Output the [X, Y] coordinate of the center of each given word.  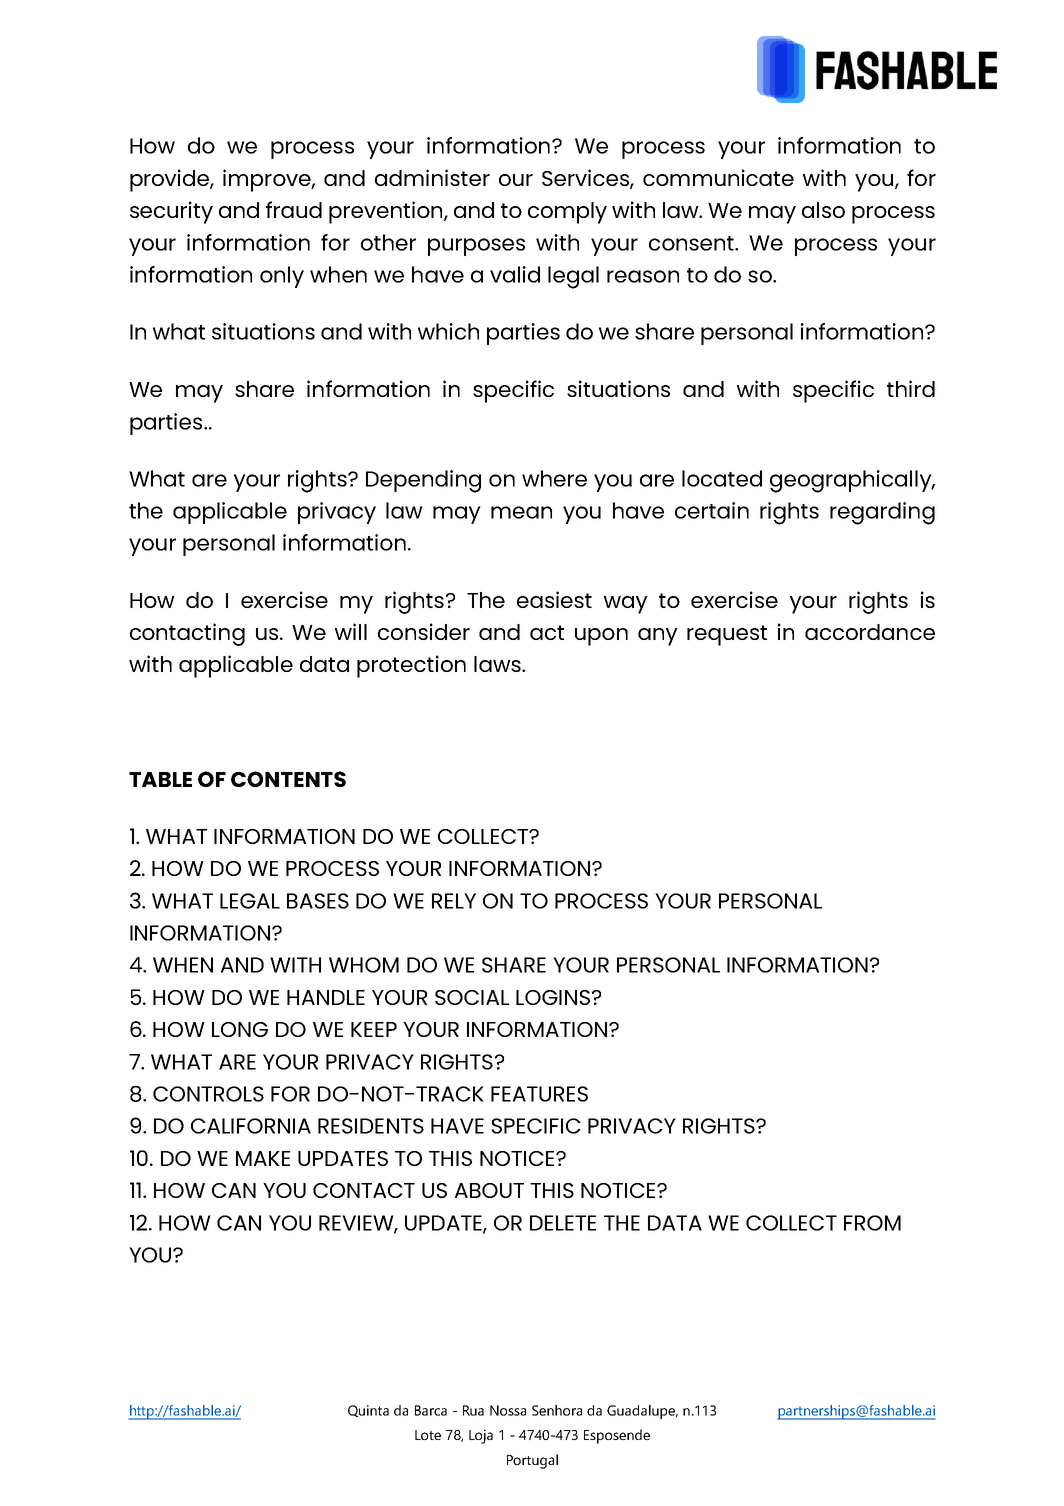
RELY [454, 901]
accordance [870, 632]
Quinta [368, 1411]
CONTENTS [288, 779]
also [823, 210]
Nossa [508, 1410]
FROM [872, 1223]
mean [521, 512]
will [351, 631]
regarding [882, 513]
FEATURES [539, 1094]
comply [567, 213]
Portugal [532, 1461]
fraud [294, 209]
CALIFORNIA [251, 1126]
